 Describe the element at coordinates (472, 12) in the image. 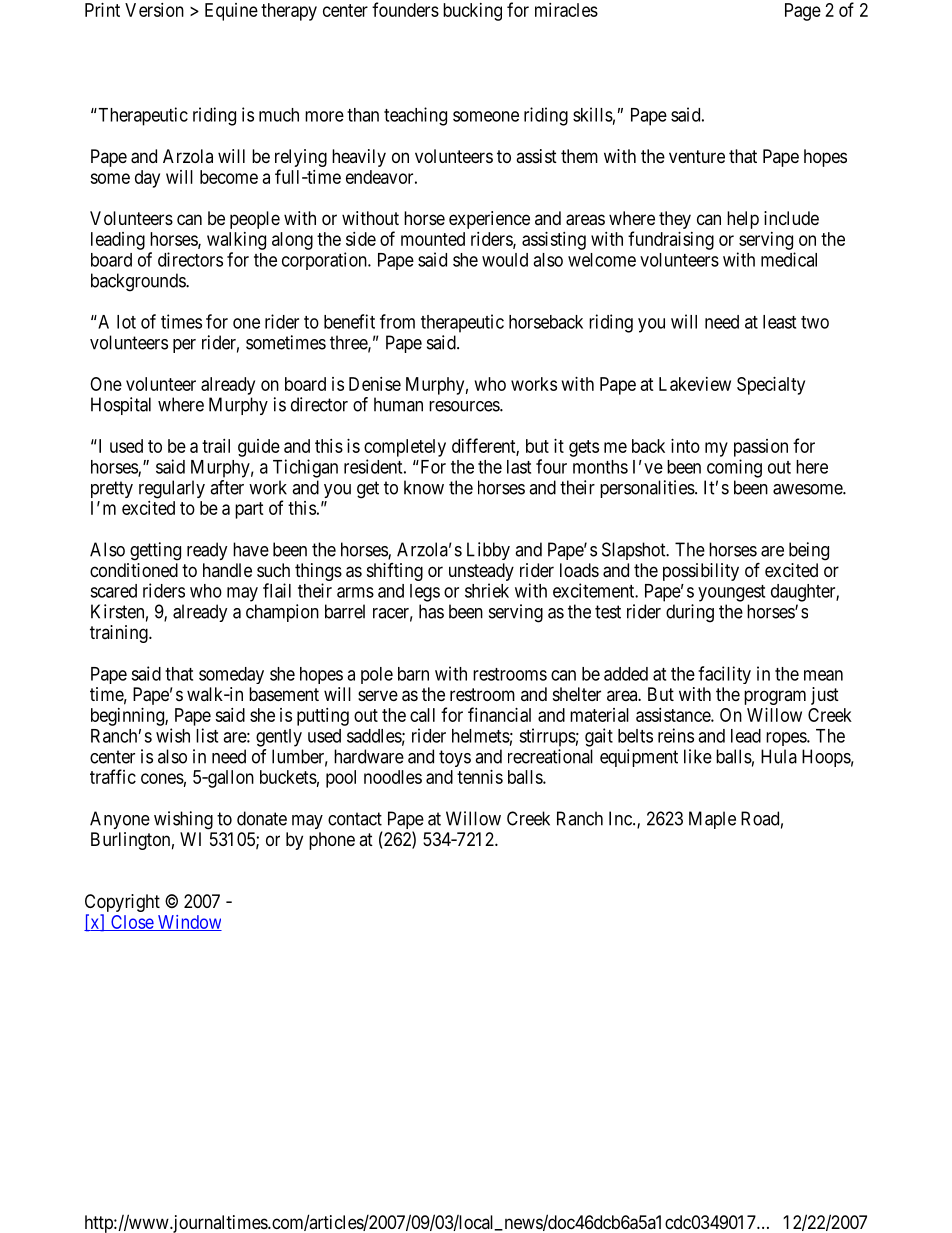

I see `bucking` at that location.
